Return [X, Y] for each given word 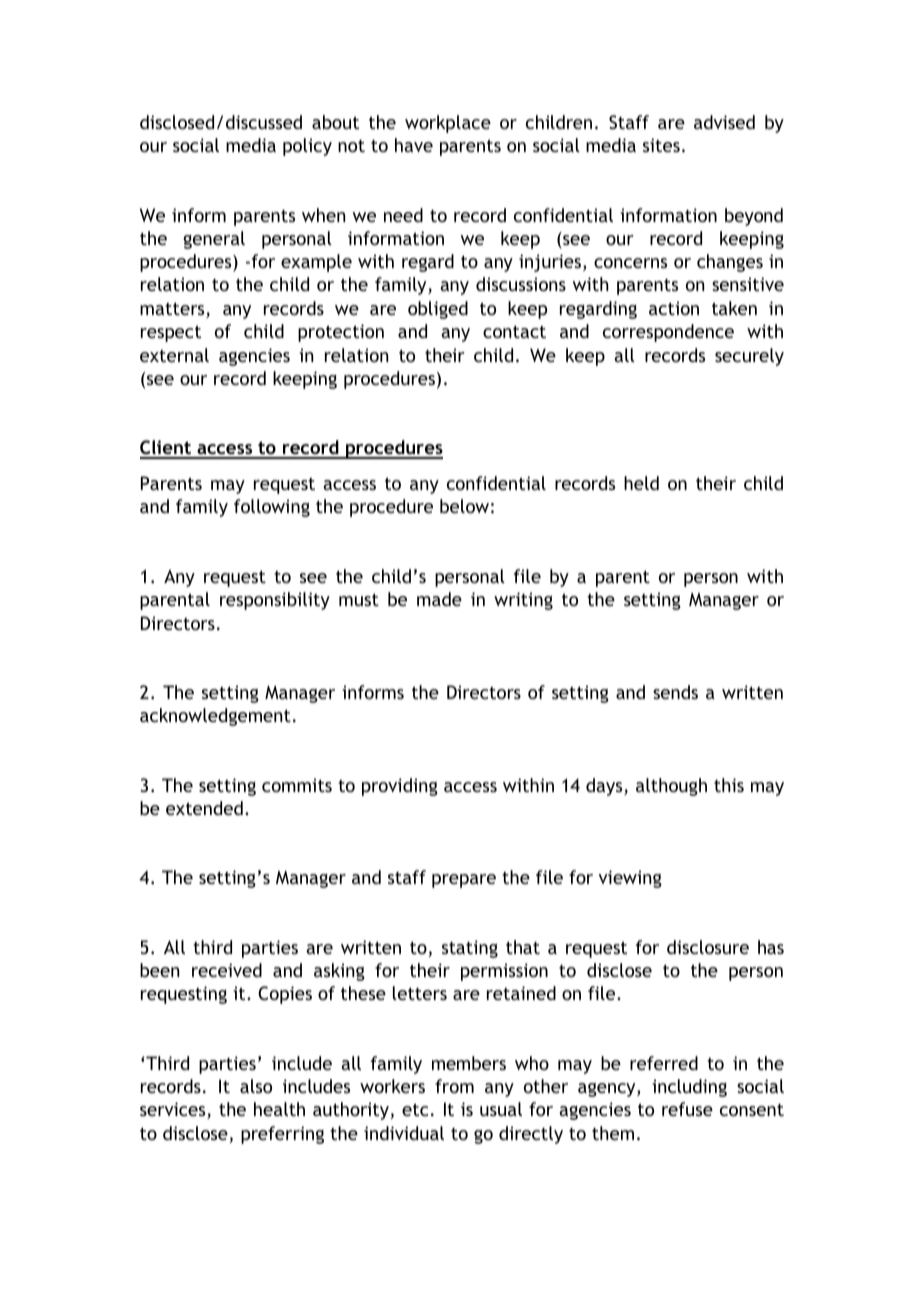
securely [749, 357]
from [454, 1086]
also [256, 1086]
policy [307, 147]
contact [514, 331]
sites [661, 145]
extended [204, 808]
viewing [630, 879]
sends [675, 692]
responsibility [275, 601]
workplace [448, 124]
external [174, 355]
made [439, 599]
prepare [464, 881]
